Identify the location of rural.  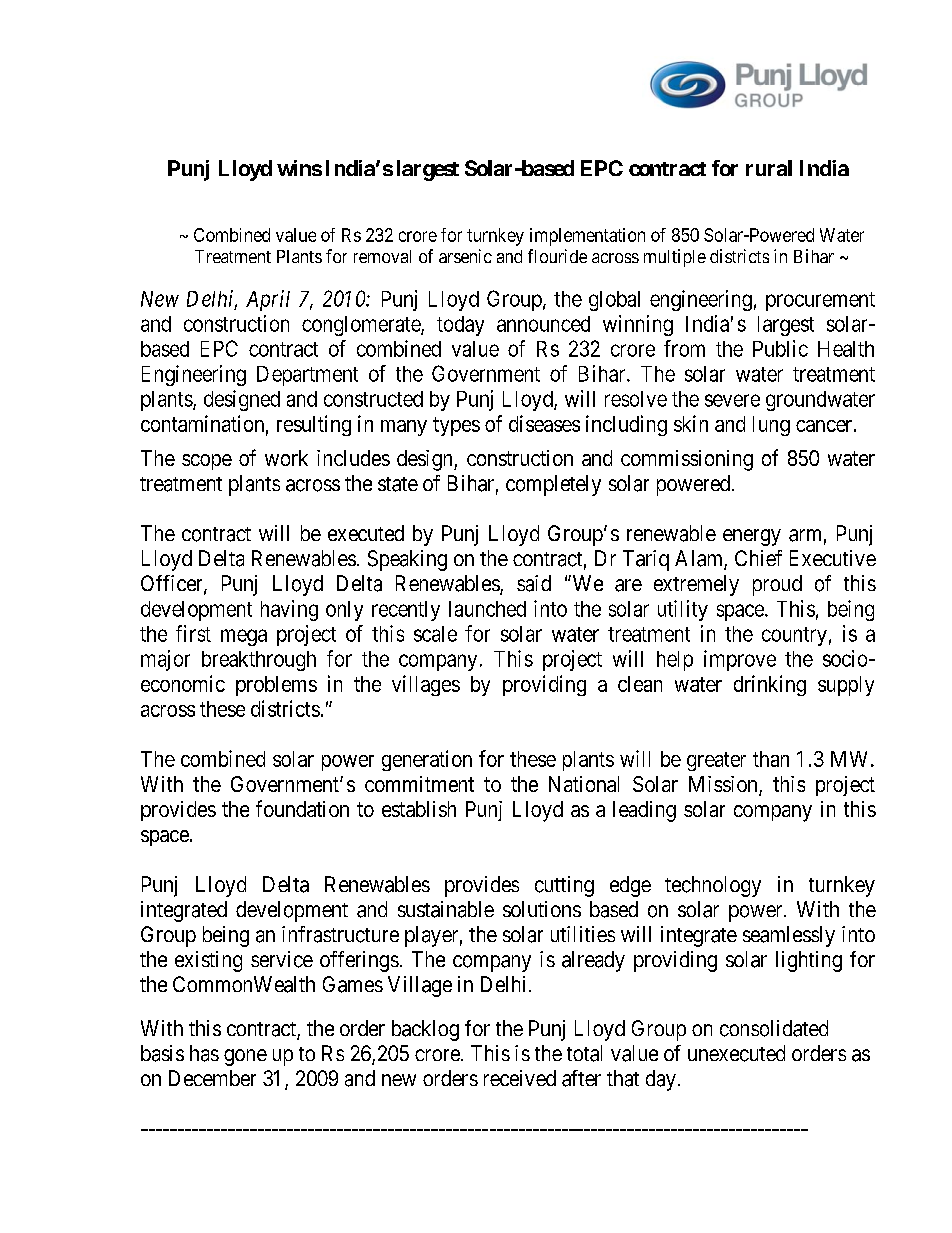
(769, 168).
